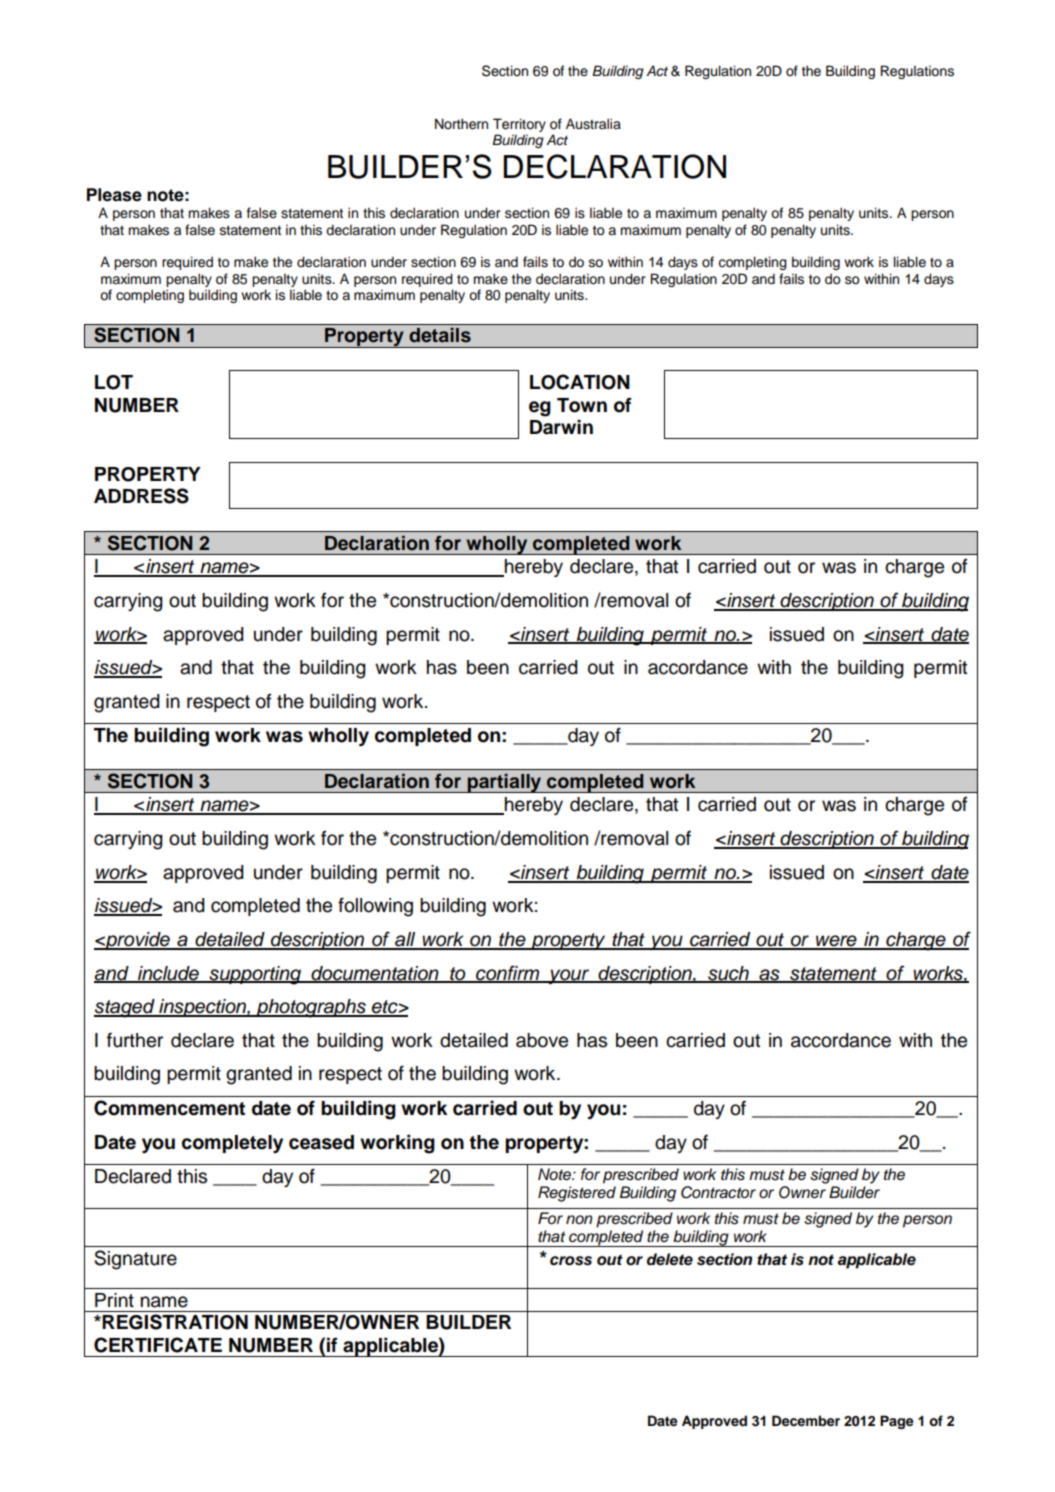  What do you see at coordinates (561, 427) in the document?
I see `Darwin` at bounding box center [561, 427].
